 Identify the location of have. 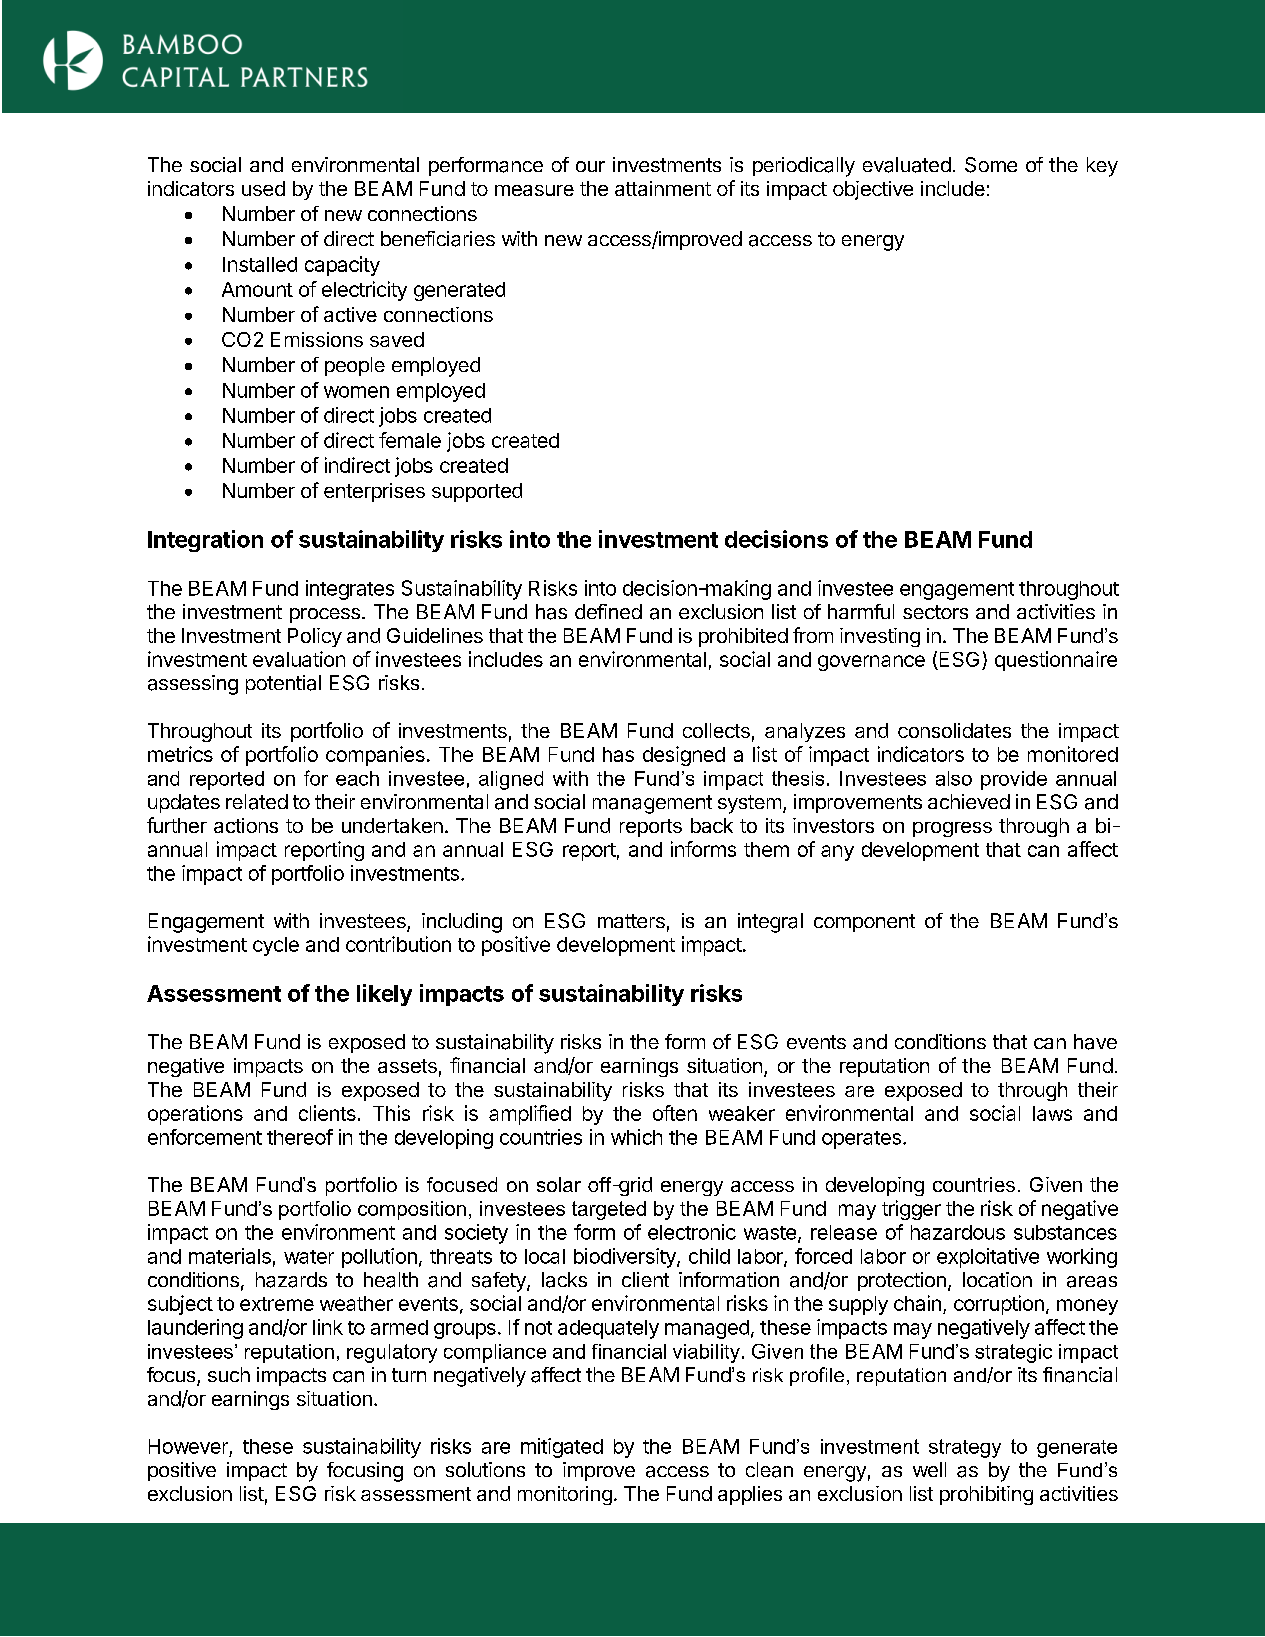
(1095, 1042).
